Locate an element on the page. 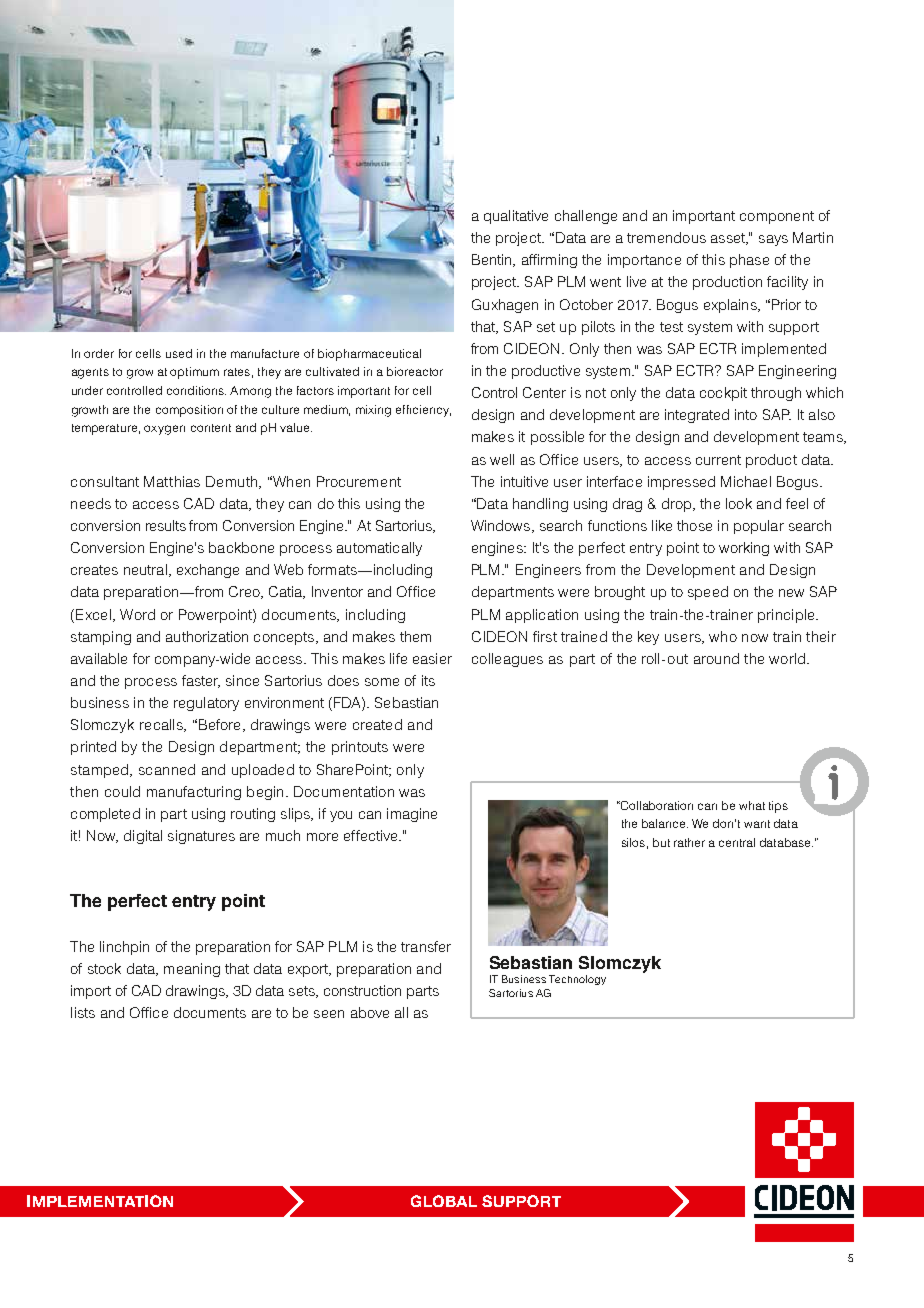 The height and width of the page is (1308, 924). Matthias is located at coordinates (172, 481).
